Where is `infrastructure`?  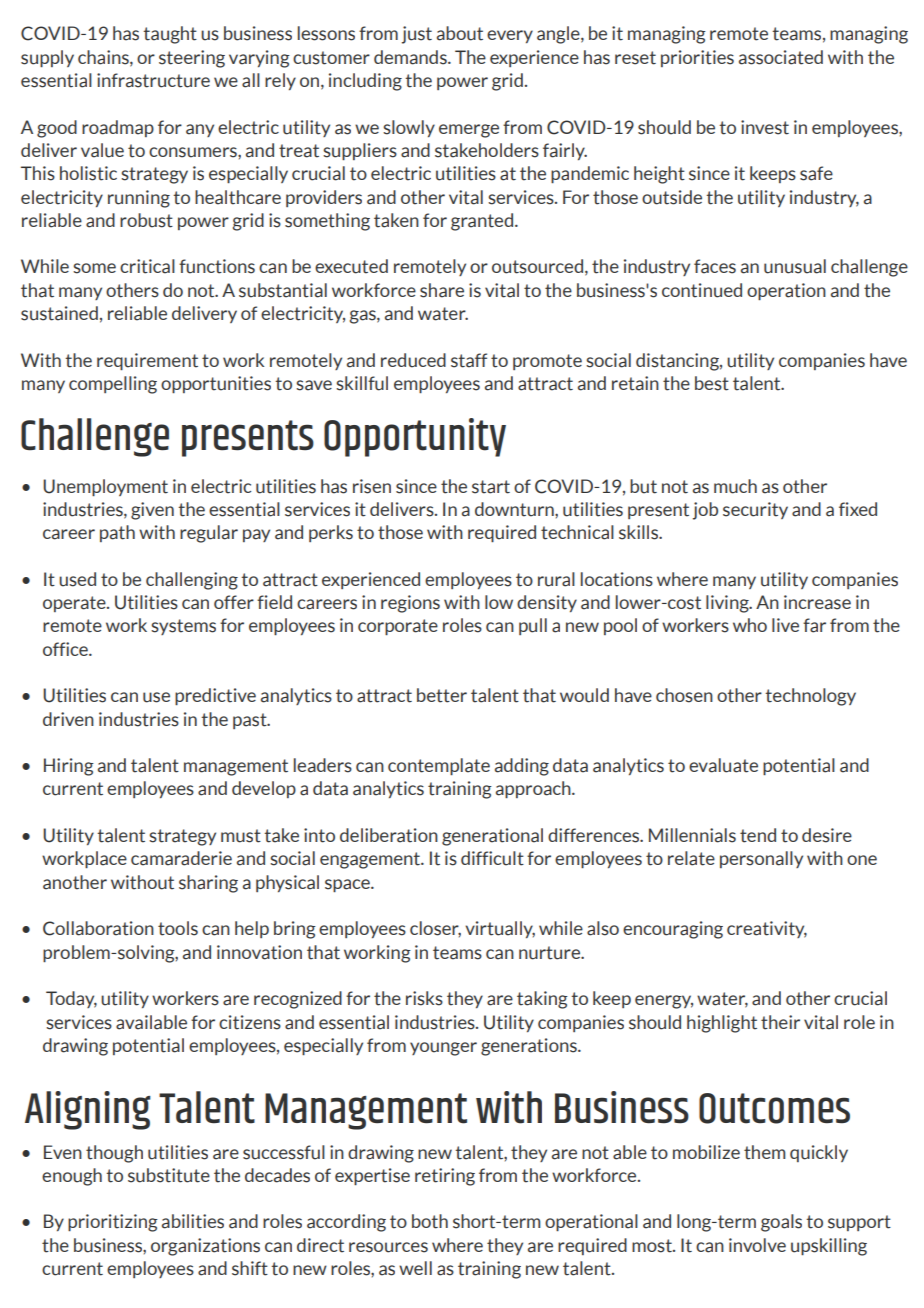
infrastructure is located at coordinates (153, 80).
